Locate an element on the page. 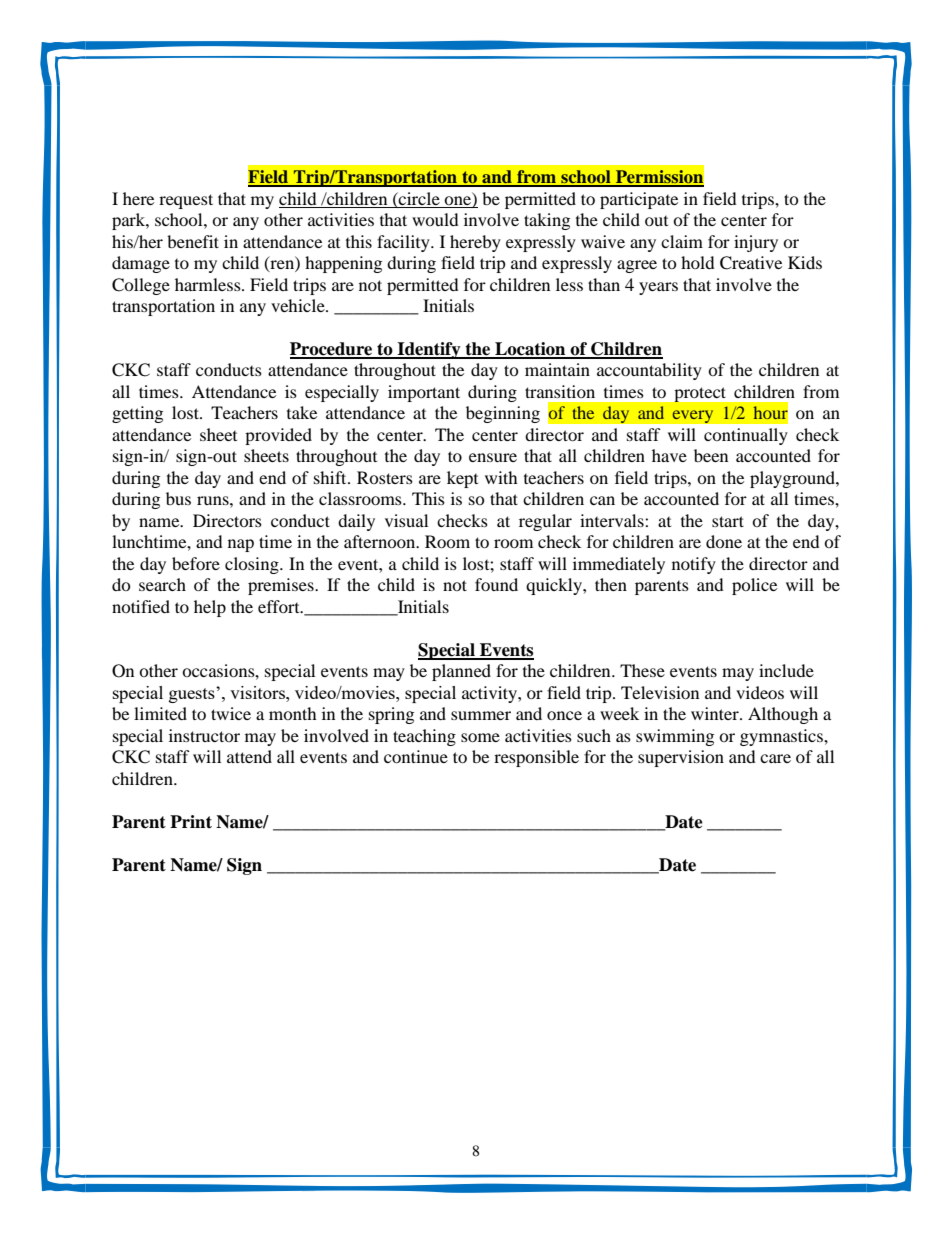  kept is located at coordinates (462, 479).
